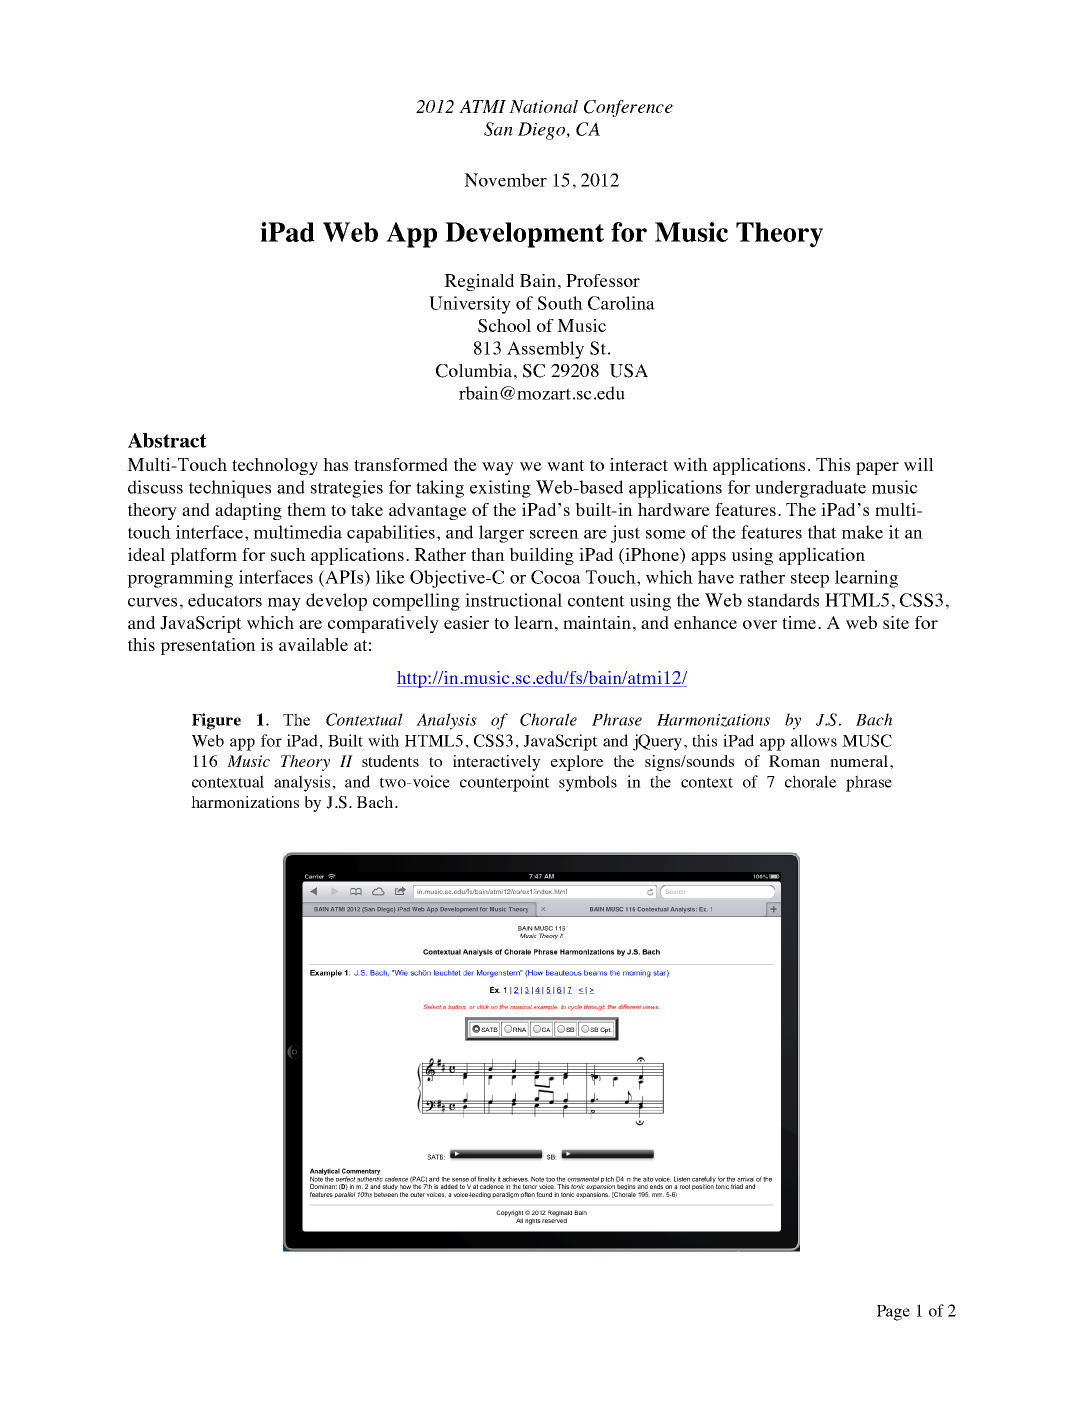 The image size is (1084, 1403). I want to click on Conference, so click(628, 108).
